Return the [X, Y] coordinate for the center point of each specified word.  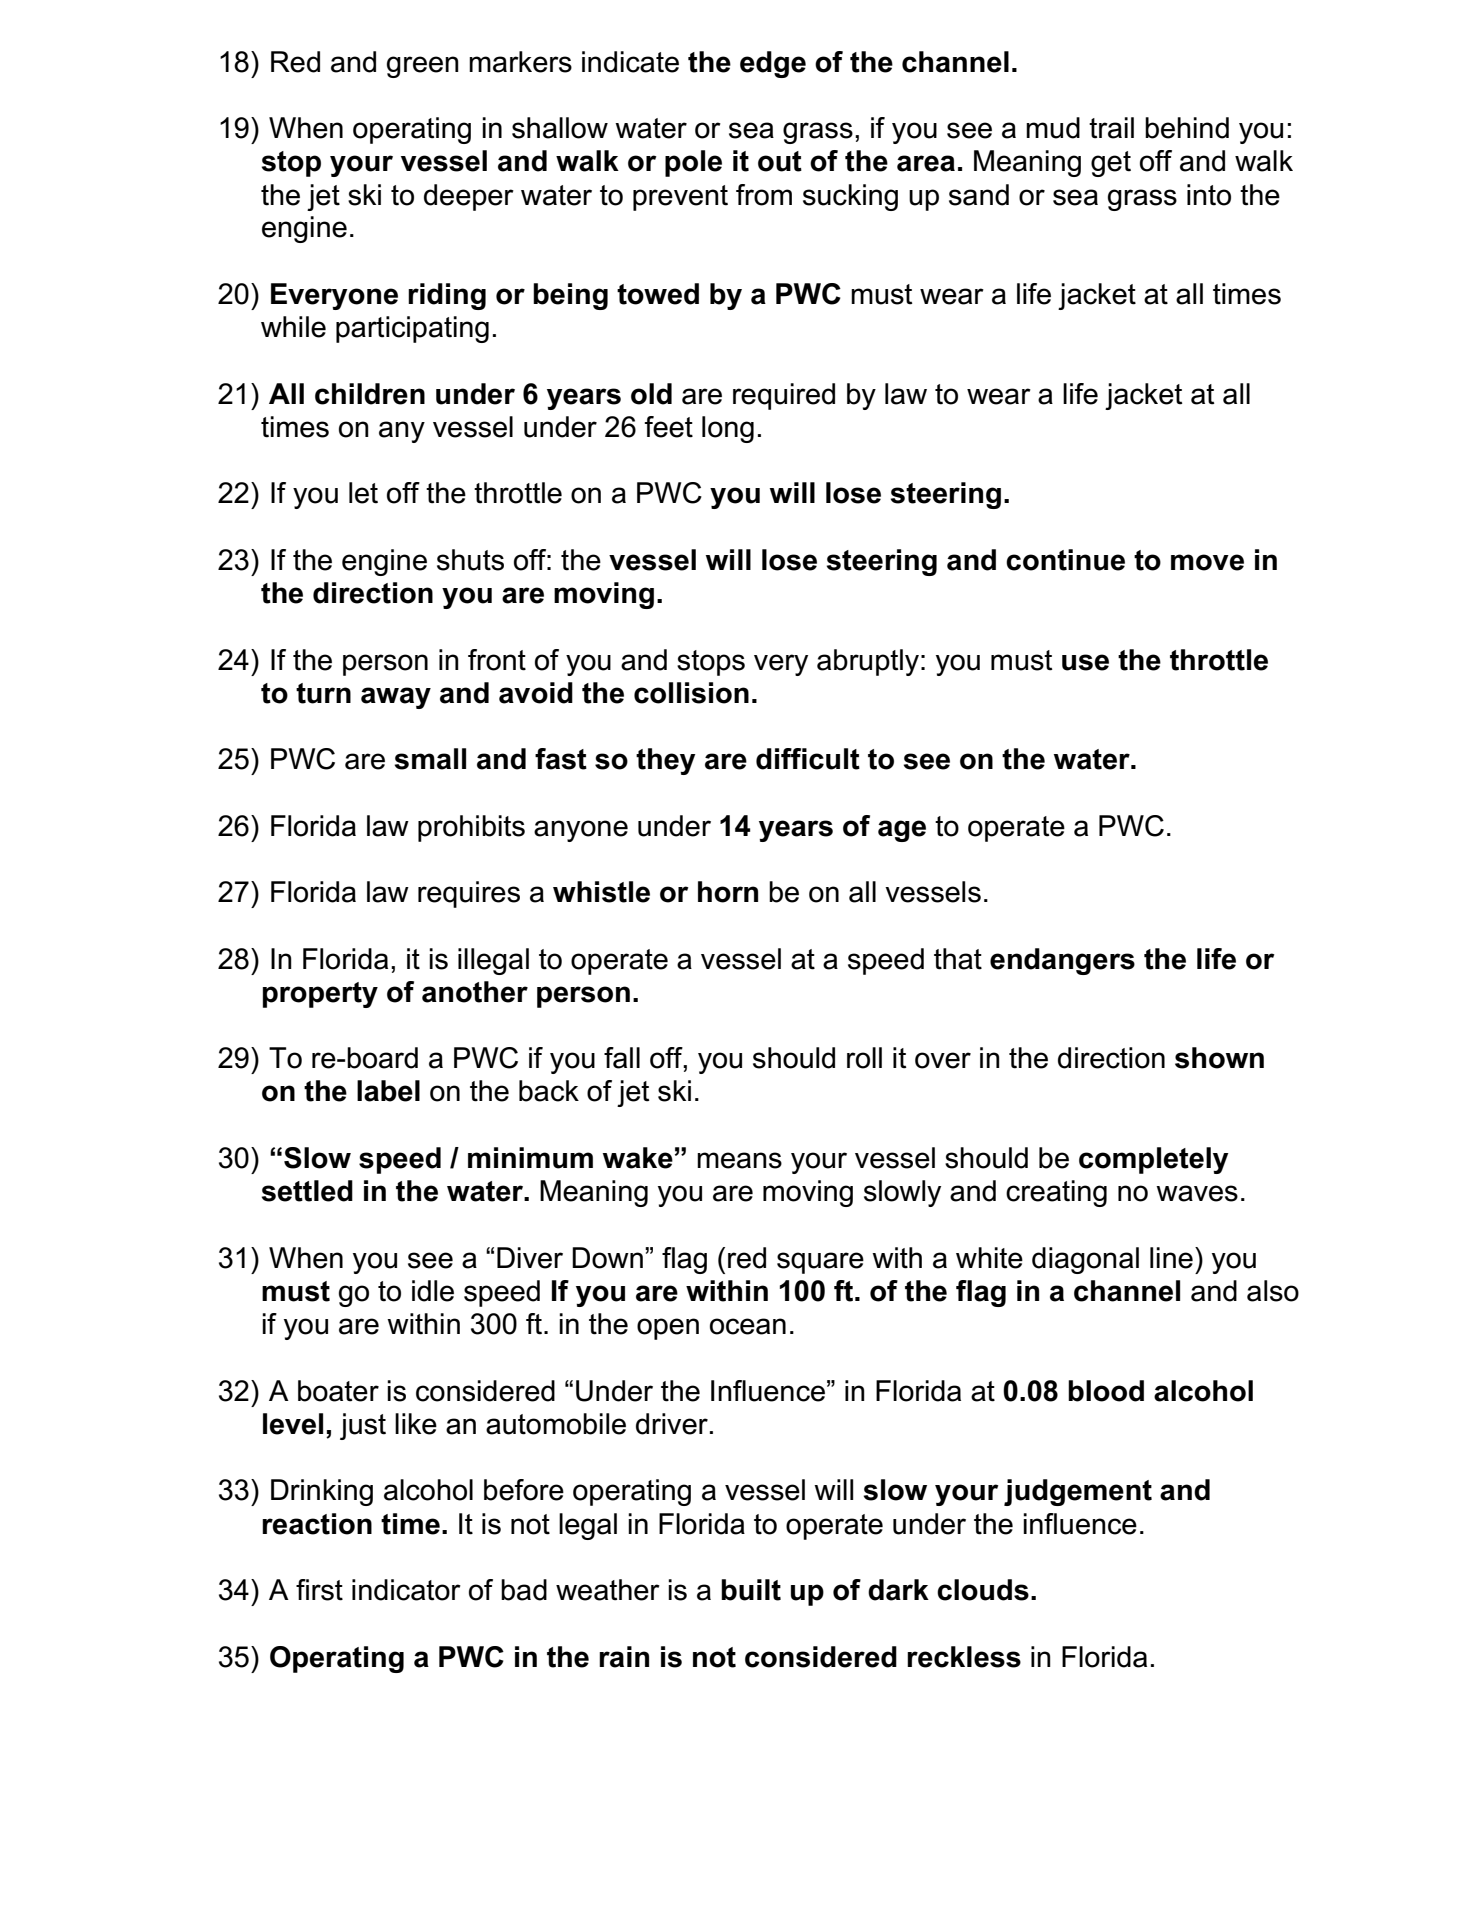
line [1171, 1258]
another [475, 992]
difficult [808, 759]
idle [433, 1291]
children [370, 394]
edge [773, 64]
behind [1187, 128]
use [1085, 662]
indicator [406, 1590]
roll [864, 1058]
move [1207, 562]
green [423, 67]
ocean [748, 1326]
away [396, 698]
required [784, 396]
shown [1219, 1058]
